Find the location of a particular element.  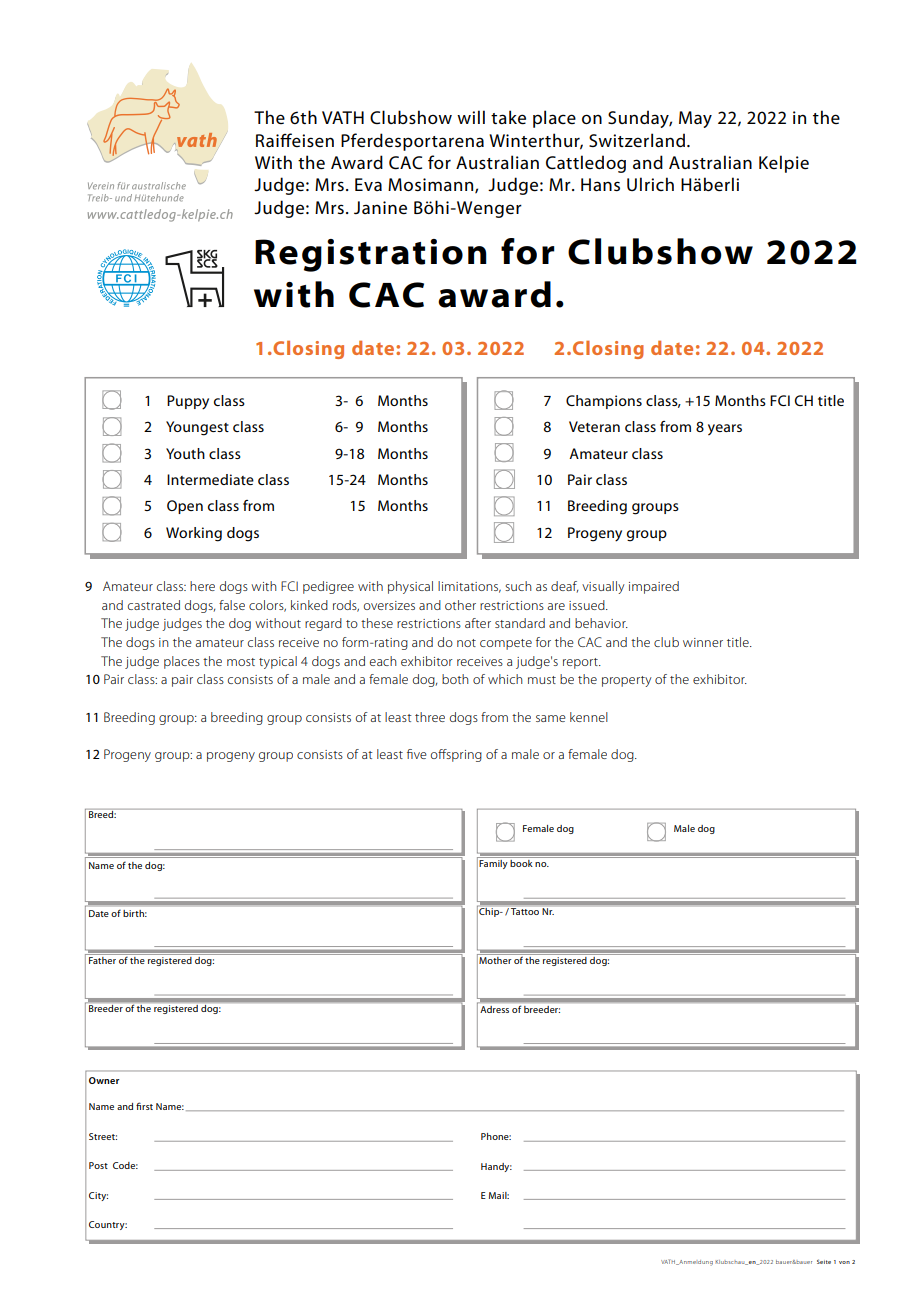

years is located at coordinates (725, 430).
